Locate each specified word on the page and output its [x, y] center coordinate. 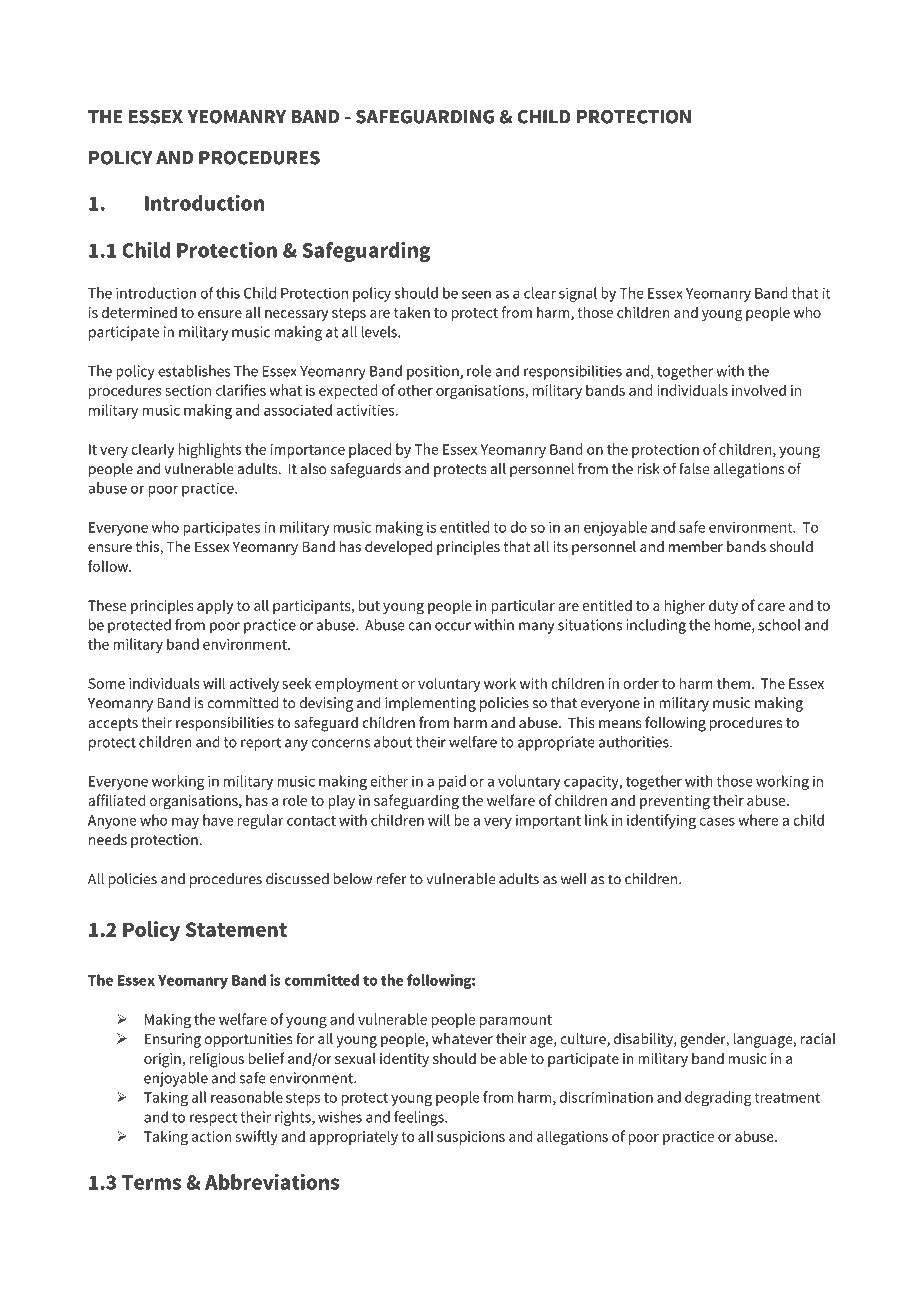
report [261, 744]
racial [817, 1039]
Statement [236, 929]
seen [476, 294]
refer [391, 879]
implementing [430, 704]
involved [759, 390]
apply [215, 606]
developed [398, 548]
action [211, 1136]
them [733, 683]
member [696, 546]
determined [139, 312]
